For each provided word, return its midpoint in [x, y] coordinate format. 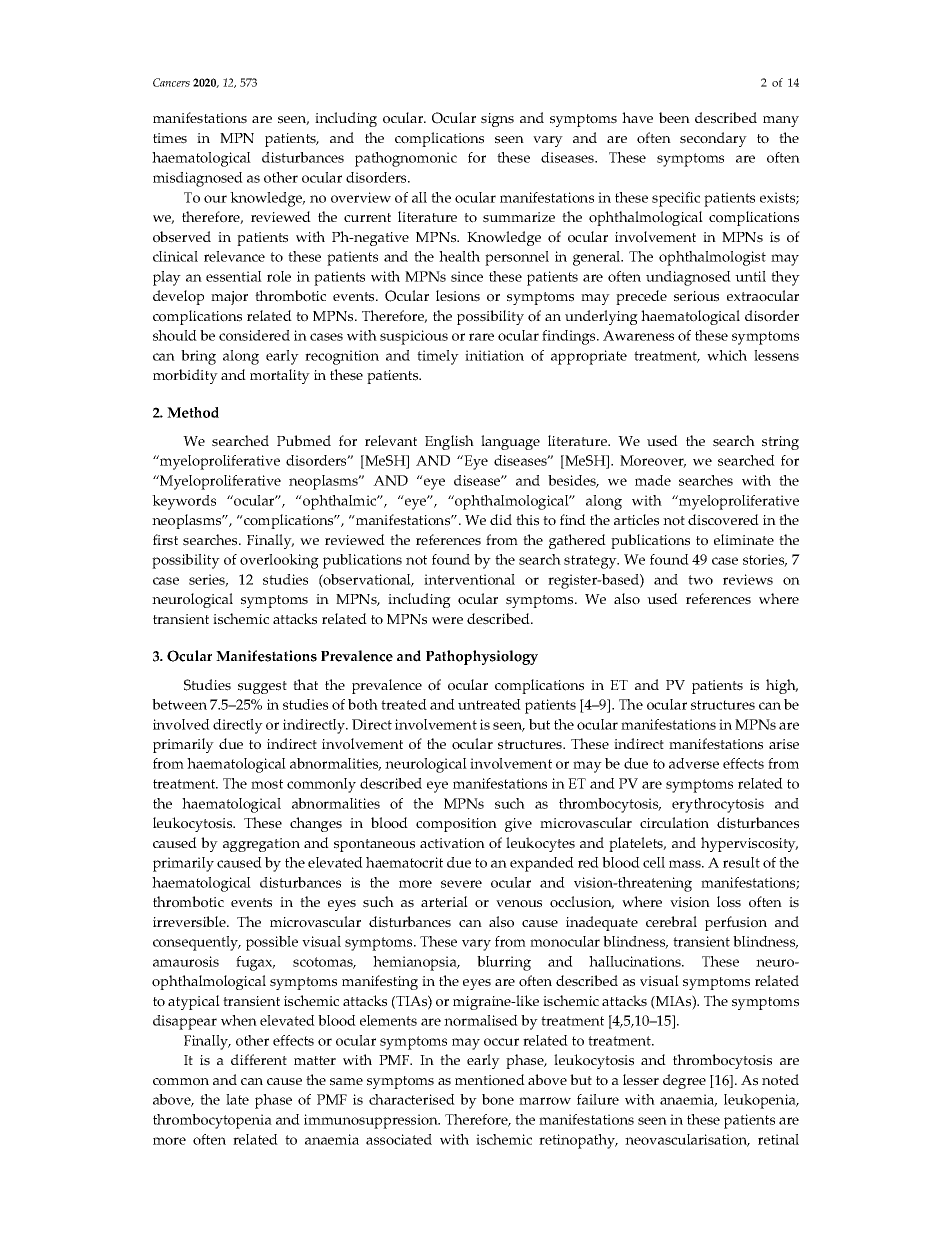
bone [498, 1099]
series [208, 580]
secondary [713, 139]
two [700, 580]
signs [497, 120]
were [447, 620]
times [170, 138]
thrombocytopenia [212, 1121]
